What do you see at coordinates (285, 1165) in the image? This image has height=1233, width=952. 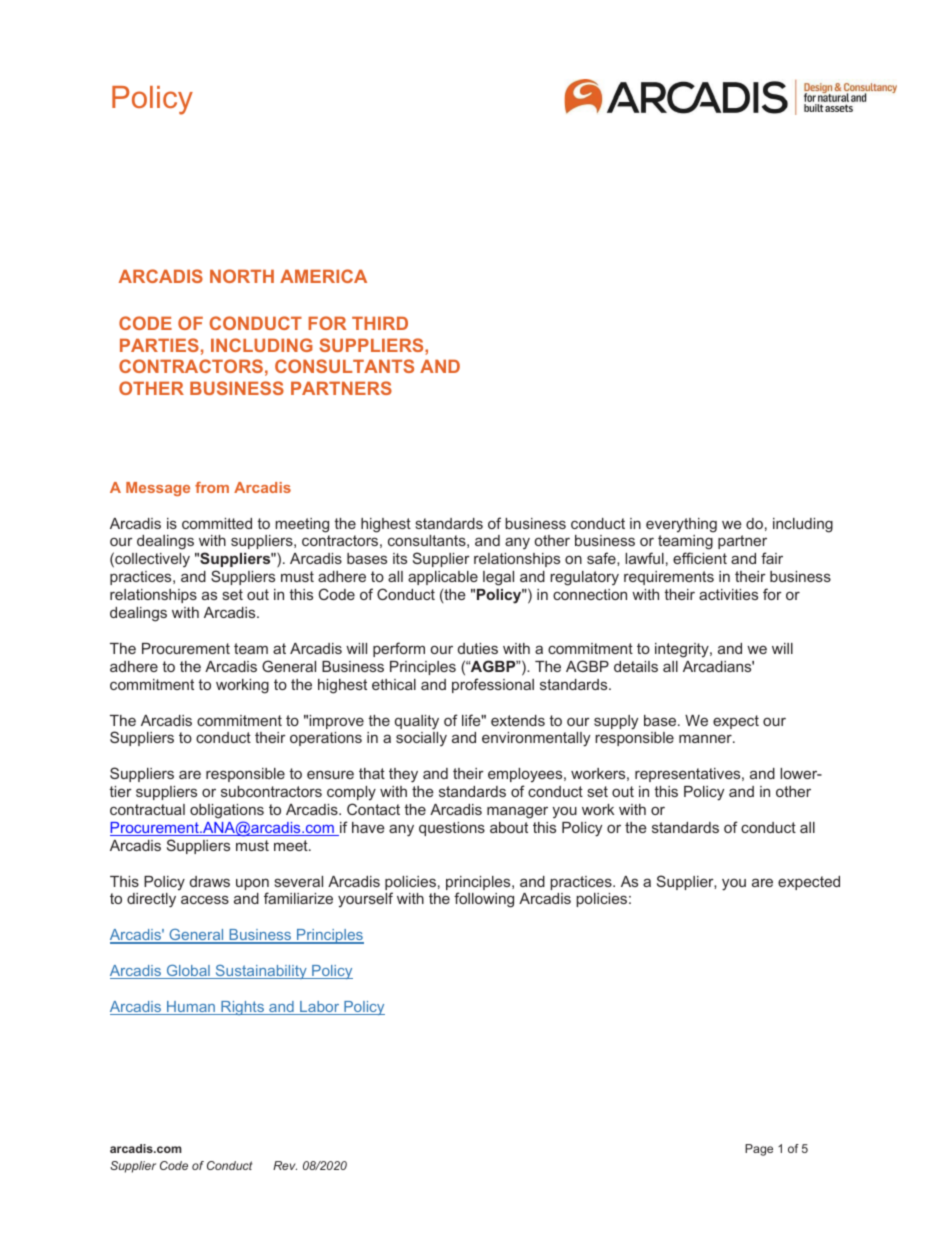 I see `Rev` at bounding box center [285, 1165].
